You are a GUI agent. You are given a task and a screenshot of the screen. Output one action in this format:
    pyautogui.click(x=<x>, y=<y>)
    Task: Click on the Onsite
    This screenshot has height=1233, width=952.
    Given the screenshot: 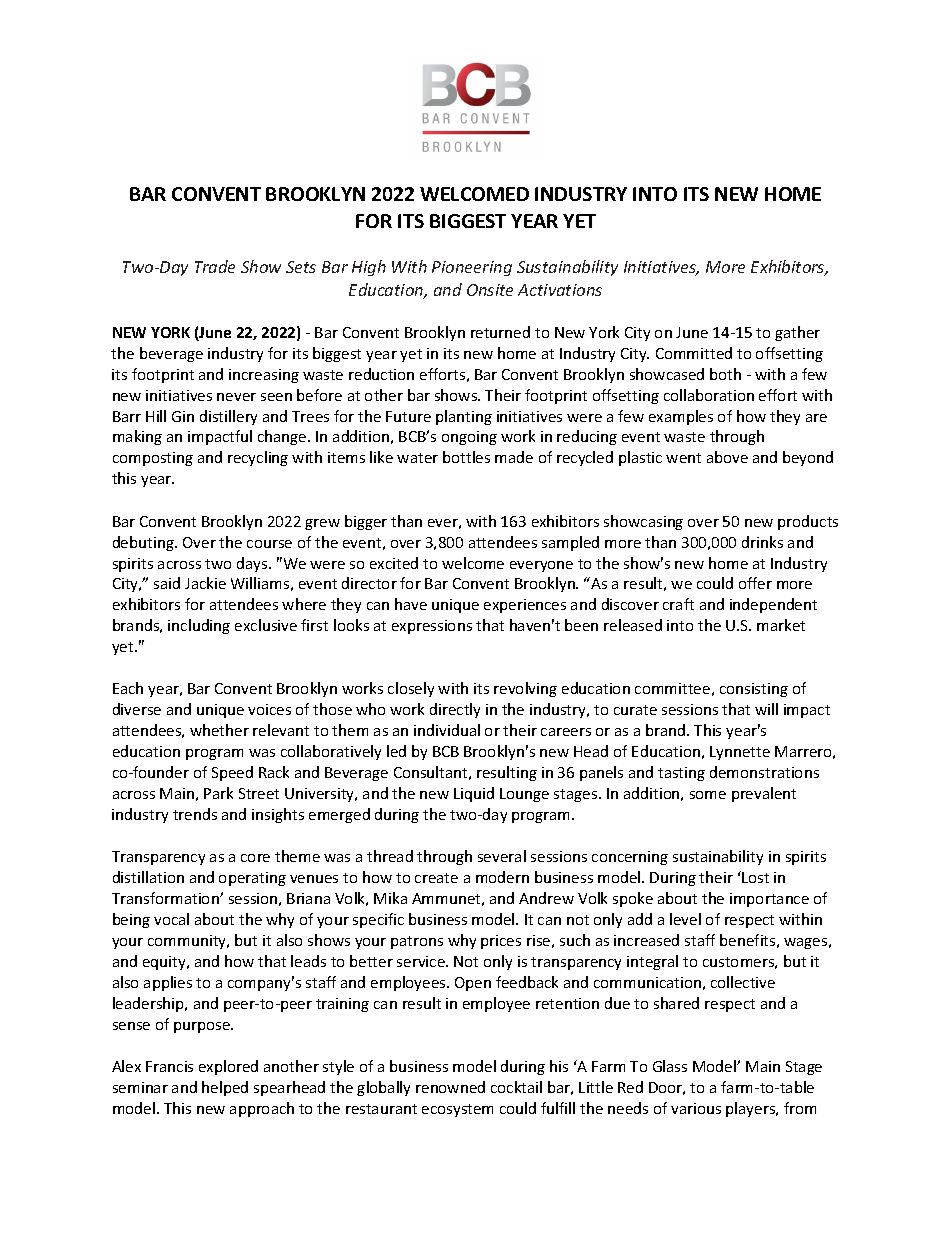 What is the action you would take?
    pyautogui.click(x=490, y=290)
